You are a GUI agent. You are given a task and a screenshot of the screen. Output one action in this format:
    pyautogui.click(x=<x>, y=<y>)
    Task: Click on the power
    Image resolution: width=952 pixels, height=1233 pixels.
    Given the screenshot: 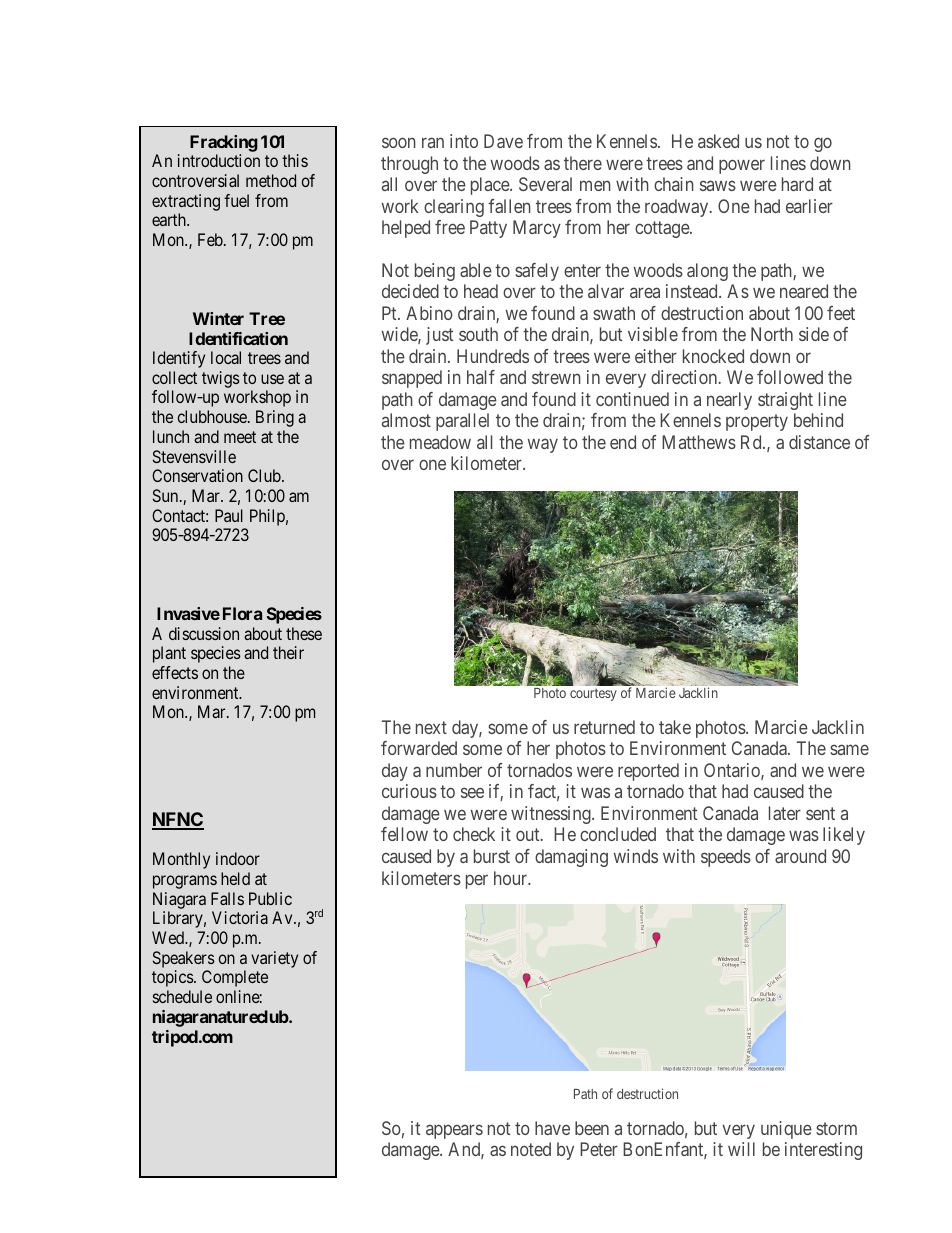 What is the action you would take?
    pyautogui.click(x=742, y=166)
